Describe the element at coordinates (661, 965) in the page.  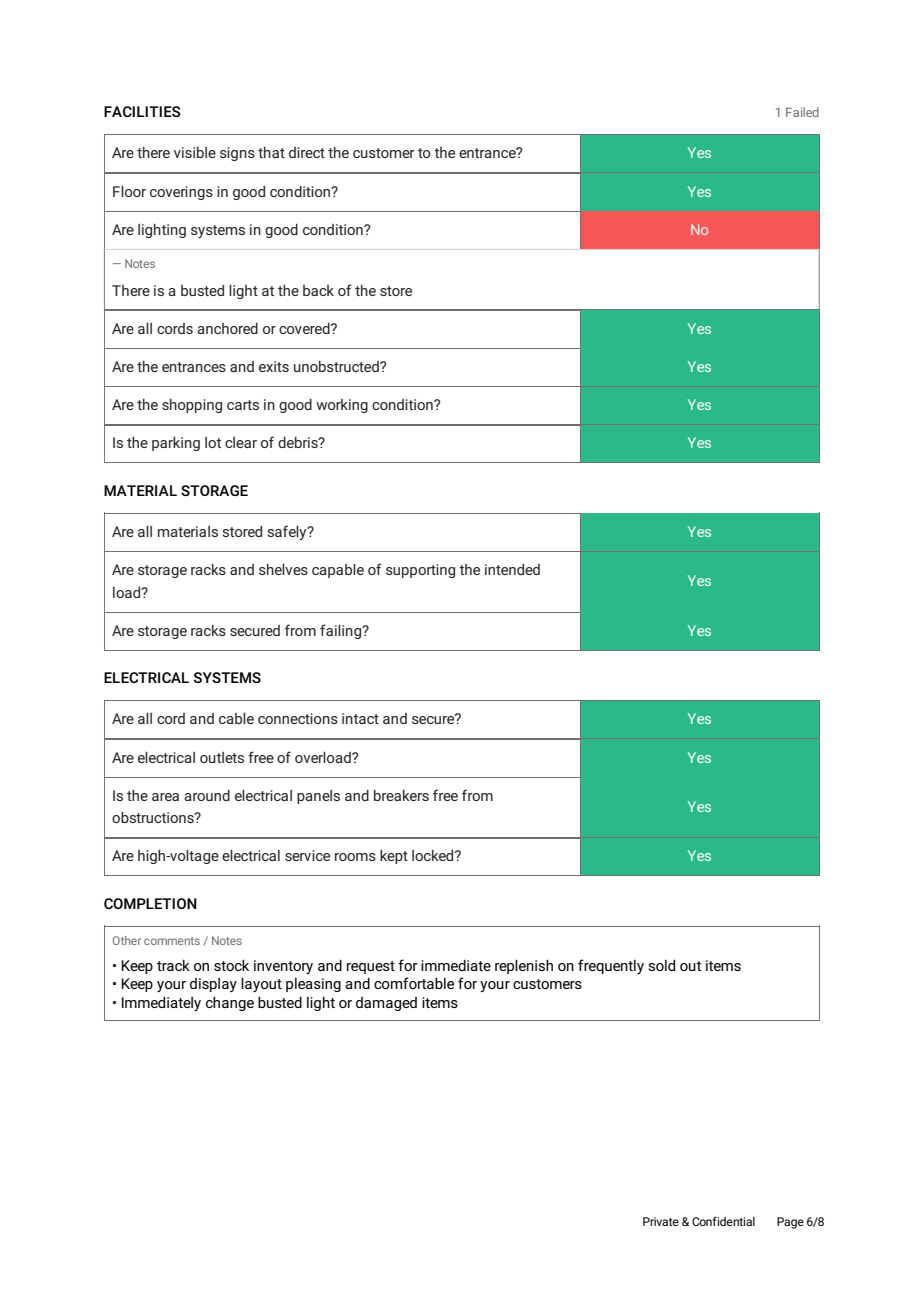
I see `sold` at that location.
